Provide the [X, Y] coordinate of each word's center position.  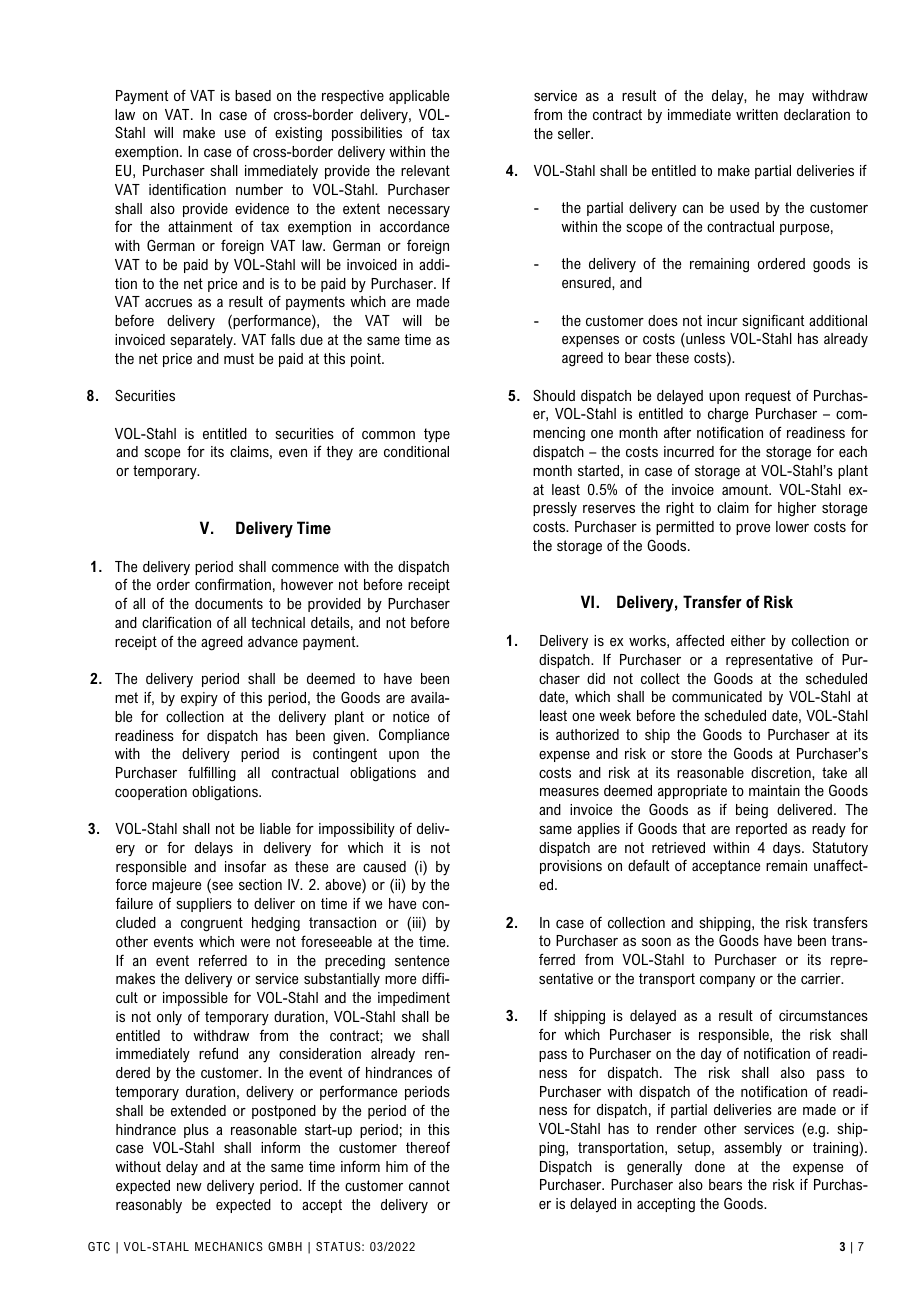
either [748, 640]
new [189, 1187]
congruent [212, 924]
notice [411, 716]
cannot [429, 1185]
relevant [425, 170]
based [253, 95]
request [768, 397]
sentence [422, 960]
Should [554, 395]
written [757, 114]
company [727, 982]
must [239, 358]
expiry [199, 699]
